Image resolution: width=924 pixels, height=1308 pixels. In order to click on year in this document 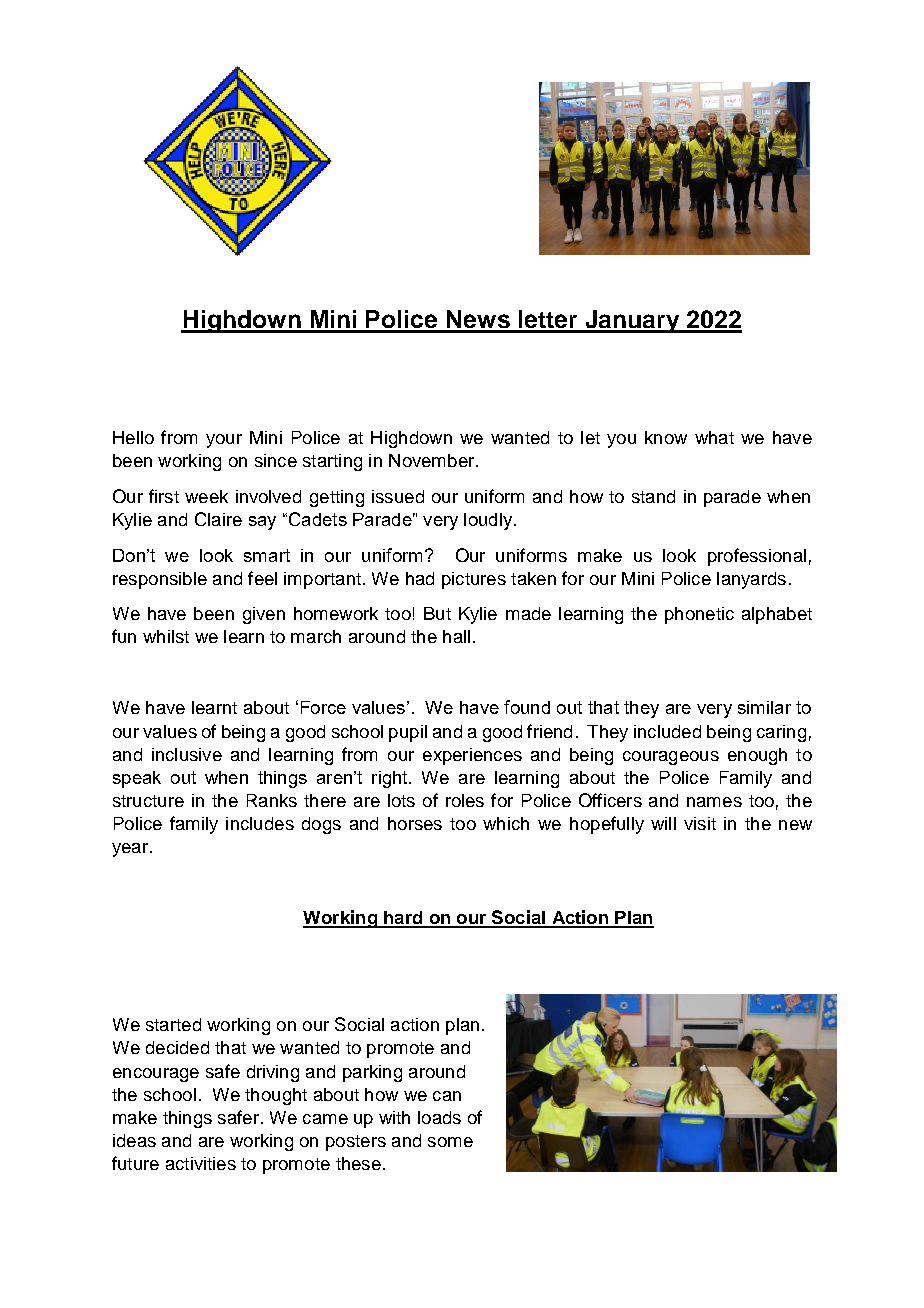, I will do `click(130, 850)`.
